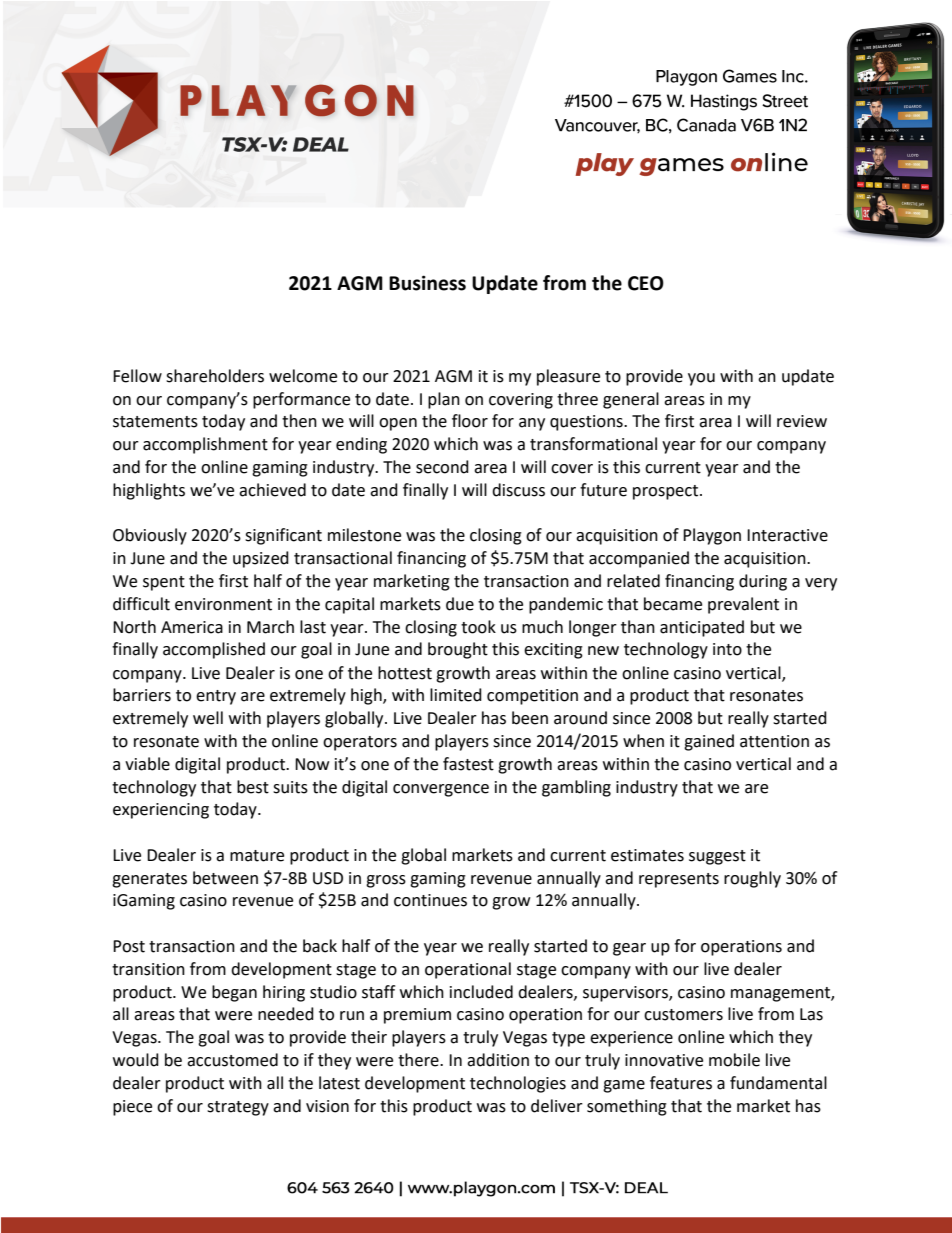 Image resolution: width=952 pixels, height=1233 pixels. What do you see at coordinates (727, 649) in the page?
I see `into` at bounding box center [727, 649].
